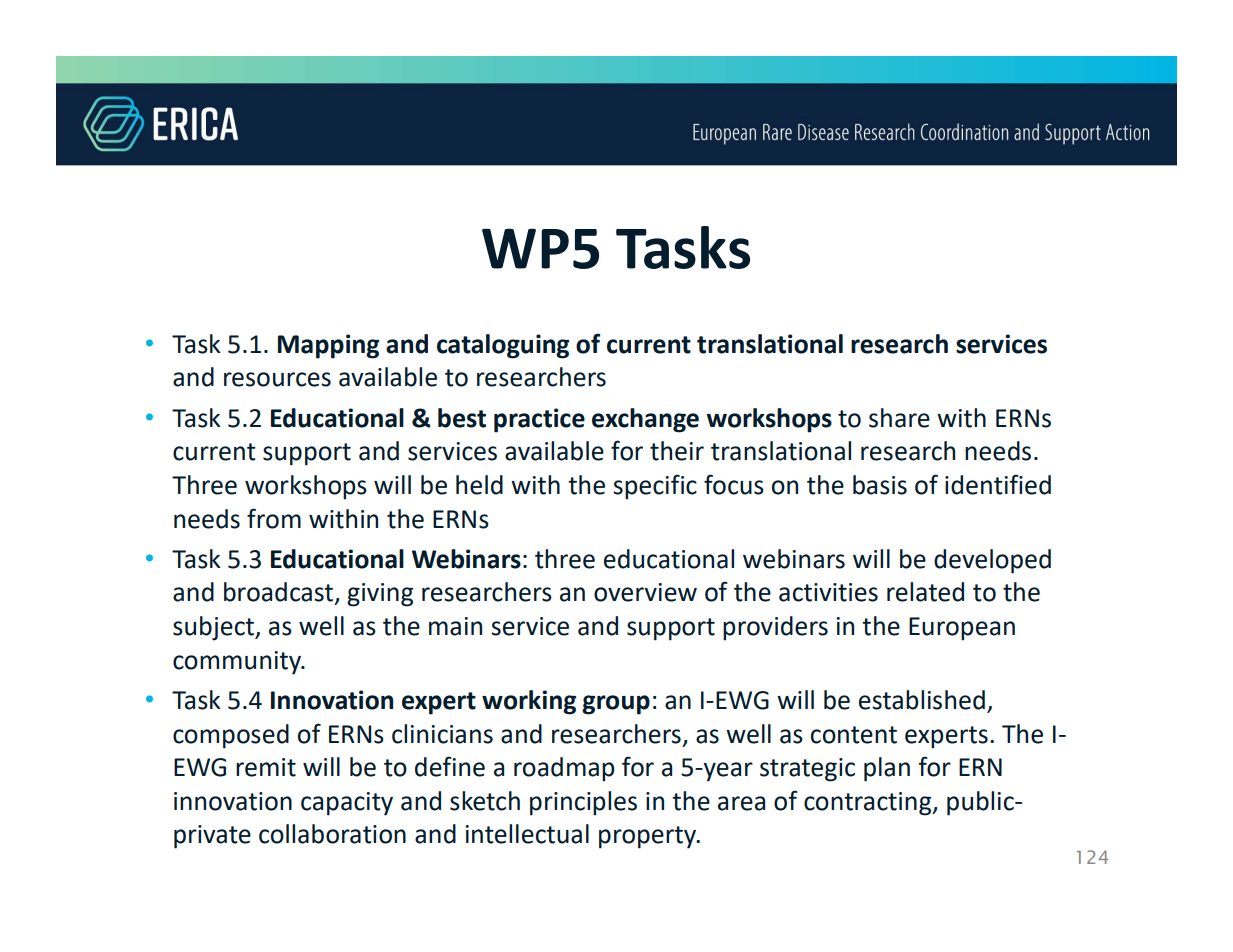 The height and width of the image is (952, 1233). Describe the element at coordinates (869, 804) in the image. I see `contracting` at that location.
